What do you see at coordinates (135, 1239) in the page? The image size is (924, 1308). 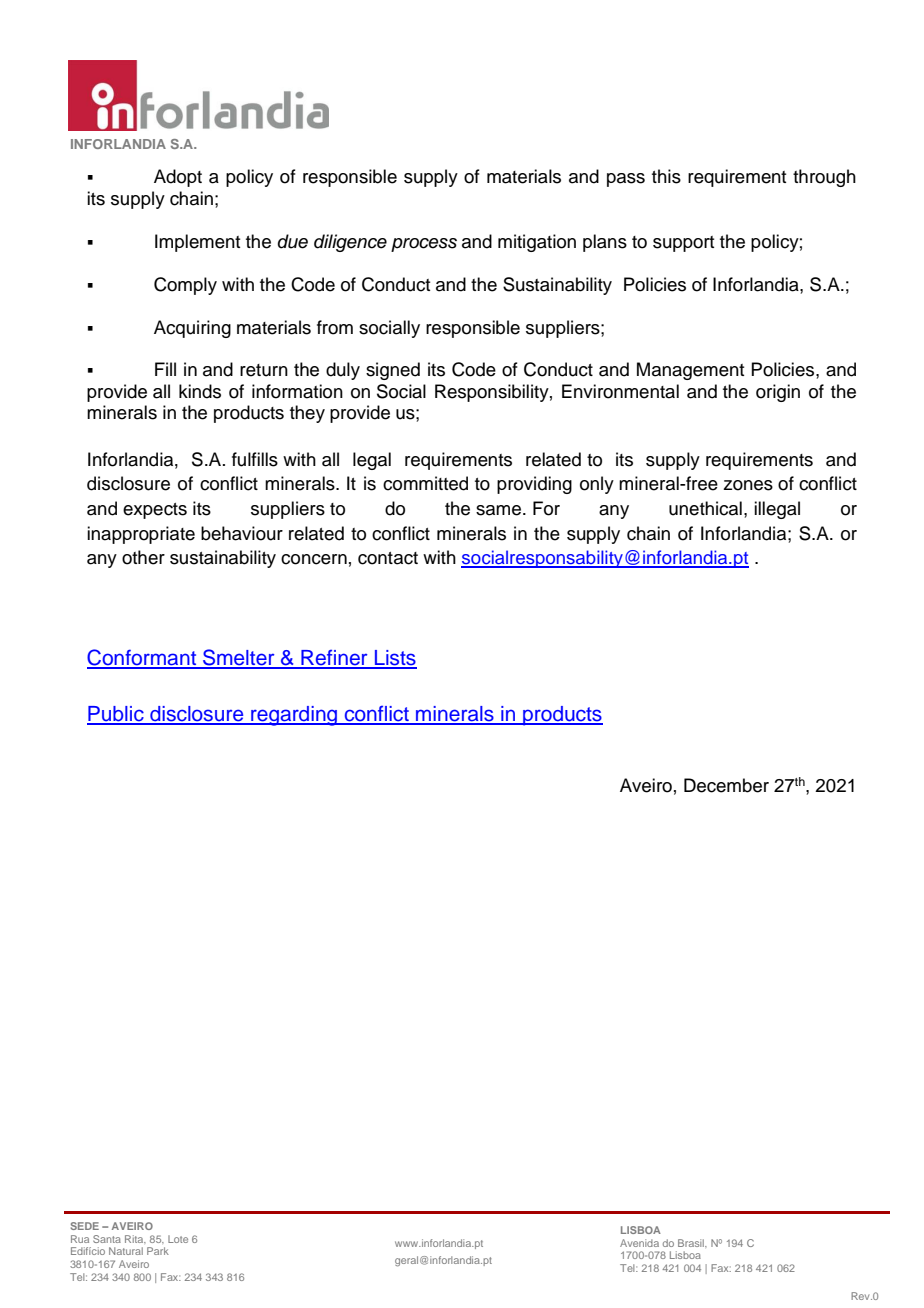 I see `Rita` at bounding box center [135, 1239].
